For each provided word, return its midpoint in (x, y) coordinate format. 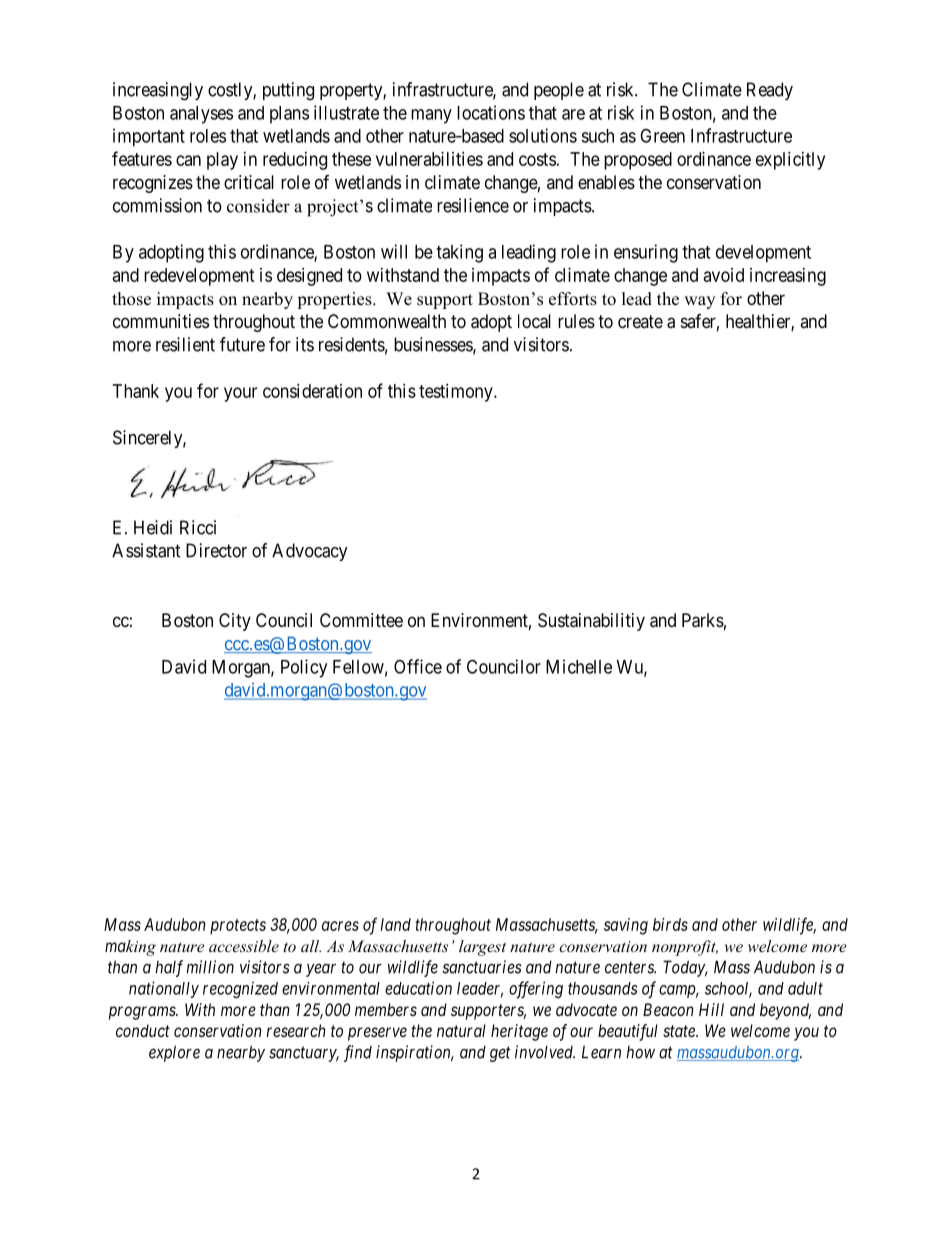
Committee (361, 620)
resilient (185, 344)
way (699, 302)
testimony (457, 393)
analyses (201, 115)
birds (670, 924)
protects (238, 927)
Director (216, 550)
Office (418, 666)
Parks (703, 620)
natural (461, 1030)
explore (174, 1053)
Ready (770, 91)
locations (491, 112)
